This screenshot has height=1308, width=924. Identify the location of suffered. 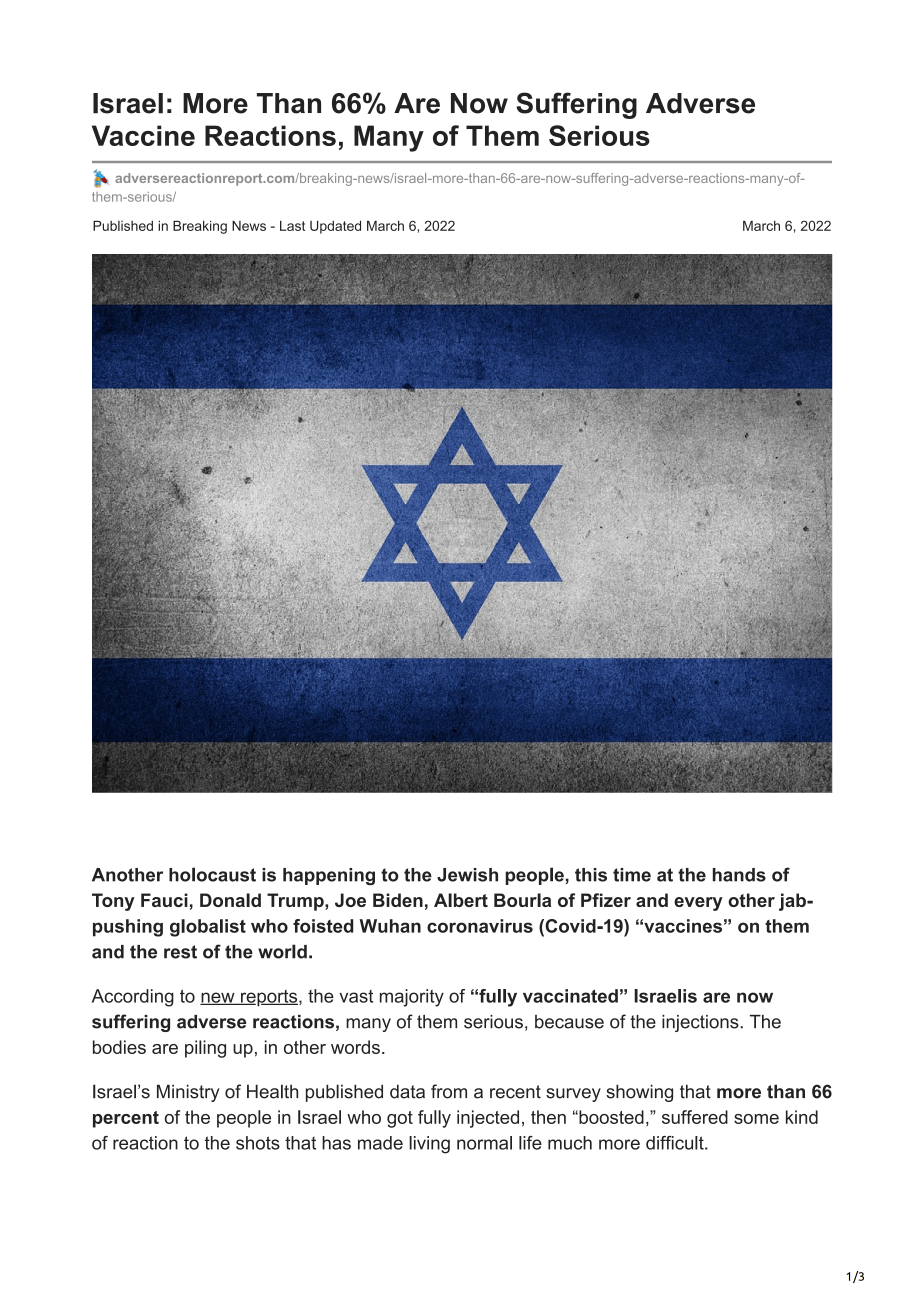
(695, 1117).
